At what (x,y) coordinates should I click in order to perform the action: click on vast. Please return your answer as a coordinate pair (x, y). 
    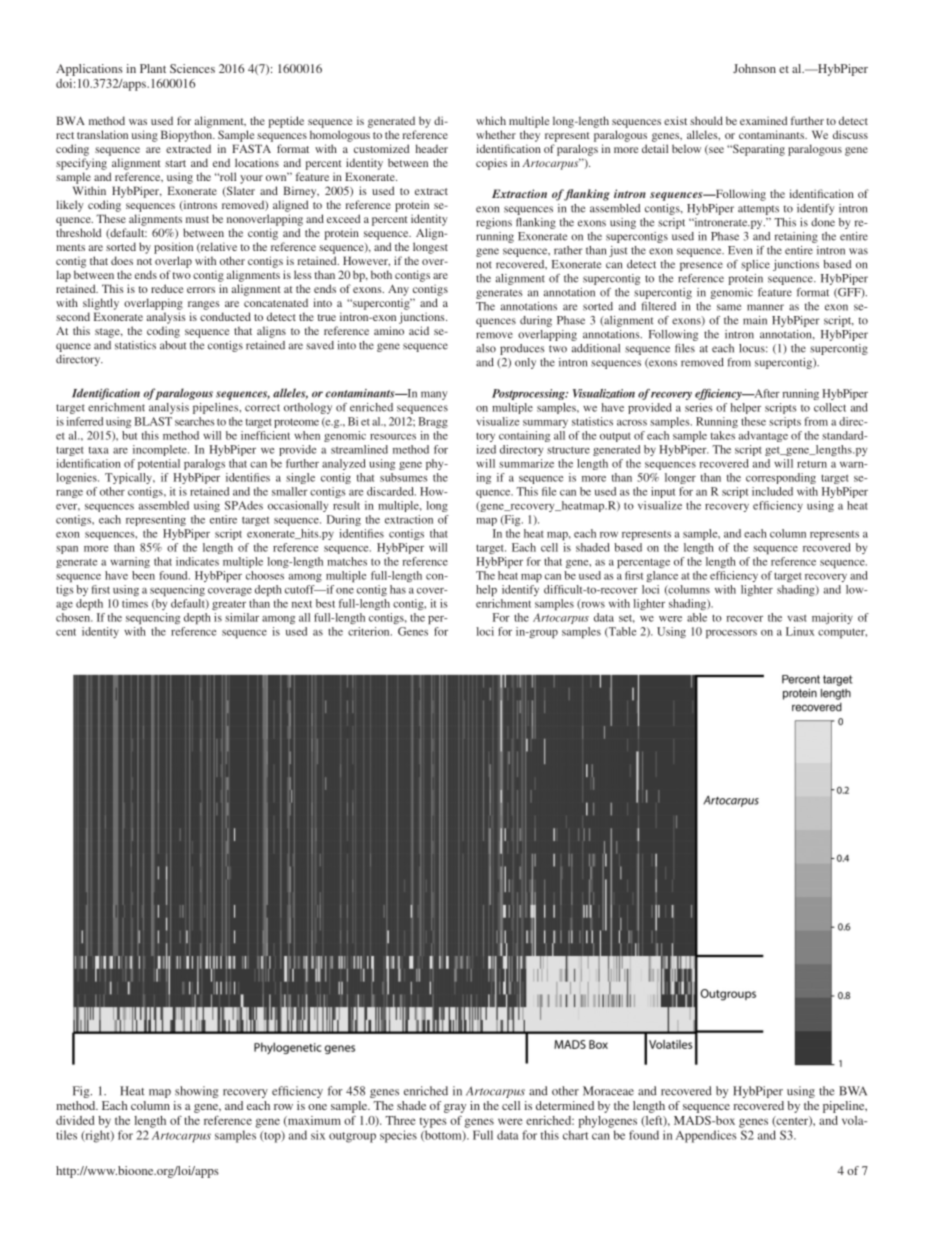
    Looking at the image, I should click on (797, 618).
